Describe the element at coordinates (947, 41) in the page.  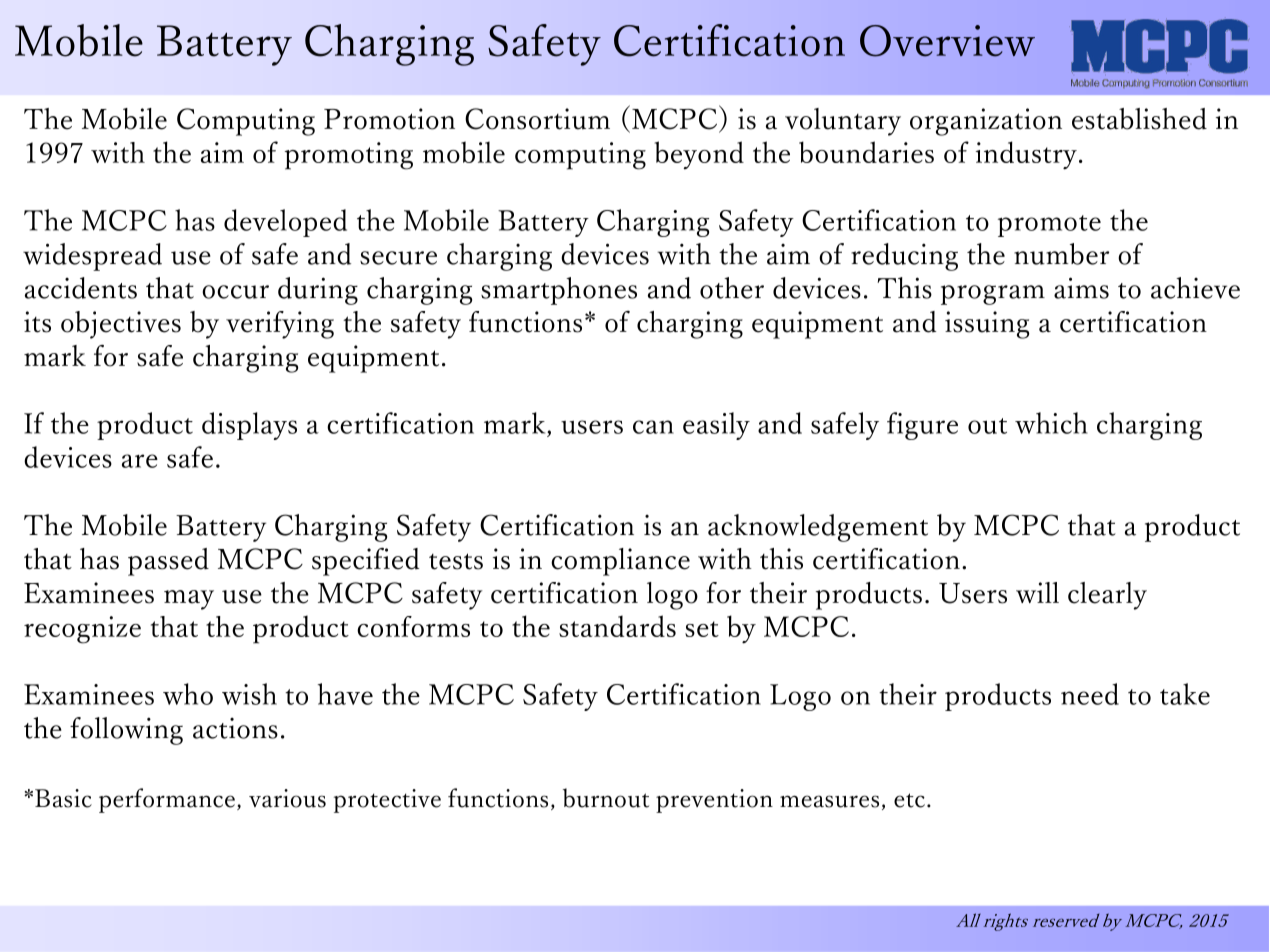
I see `Overview` at that location.
